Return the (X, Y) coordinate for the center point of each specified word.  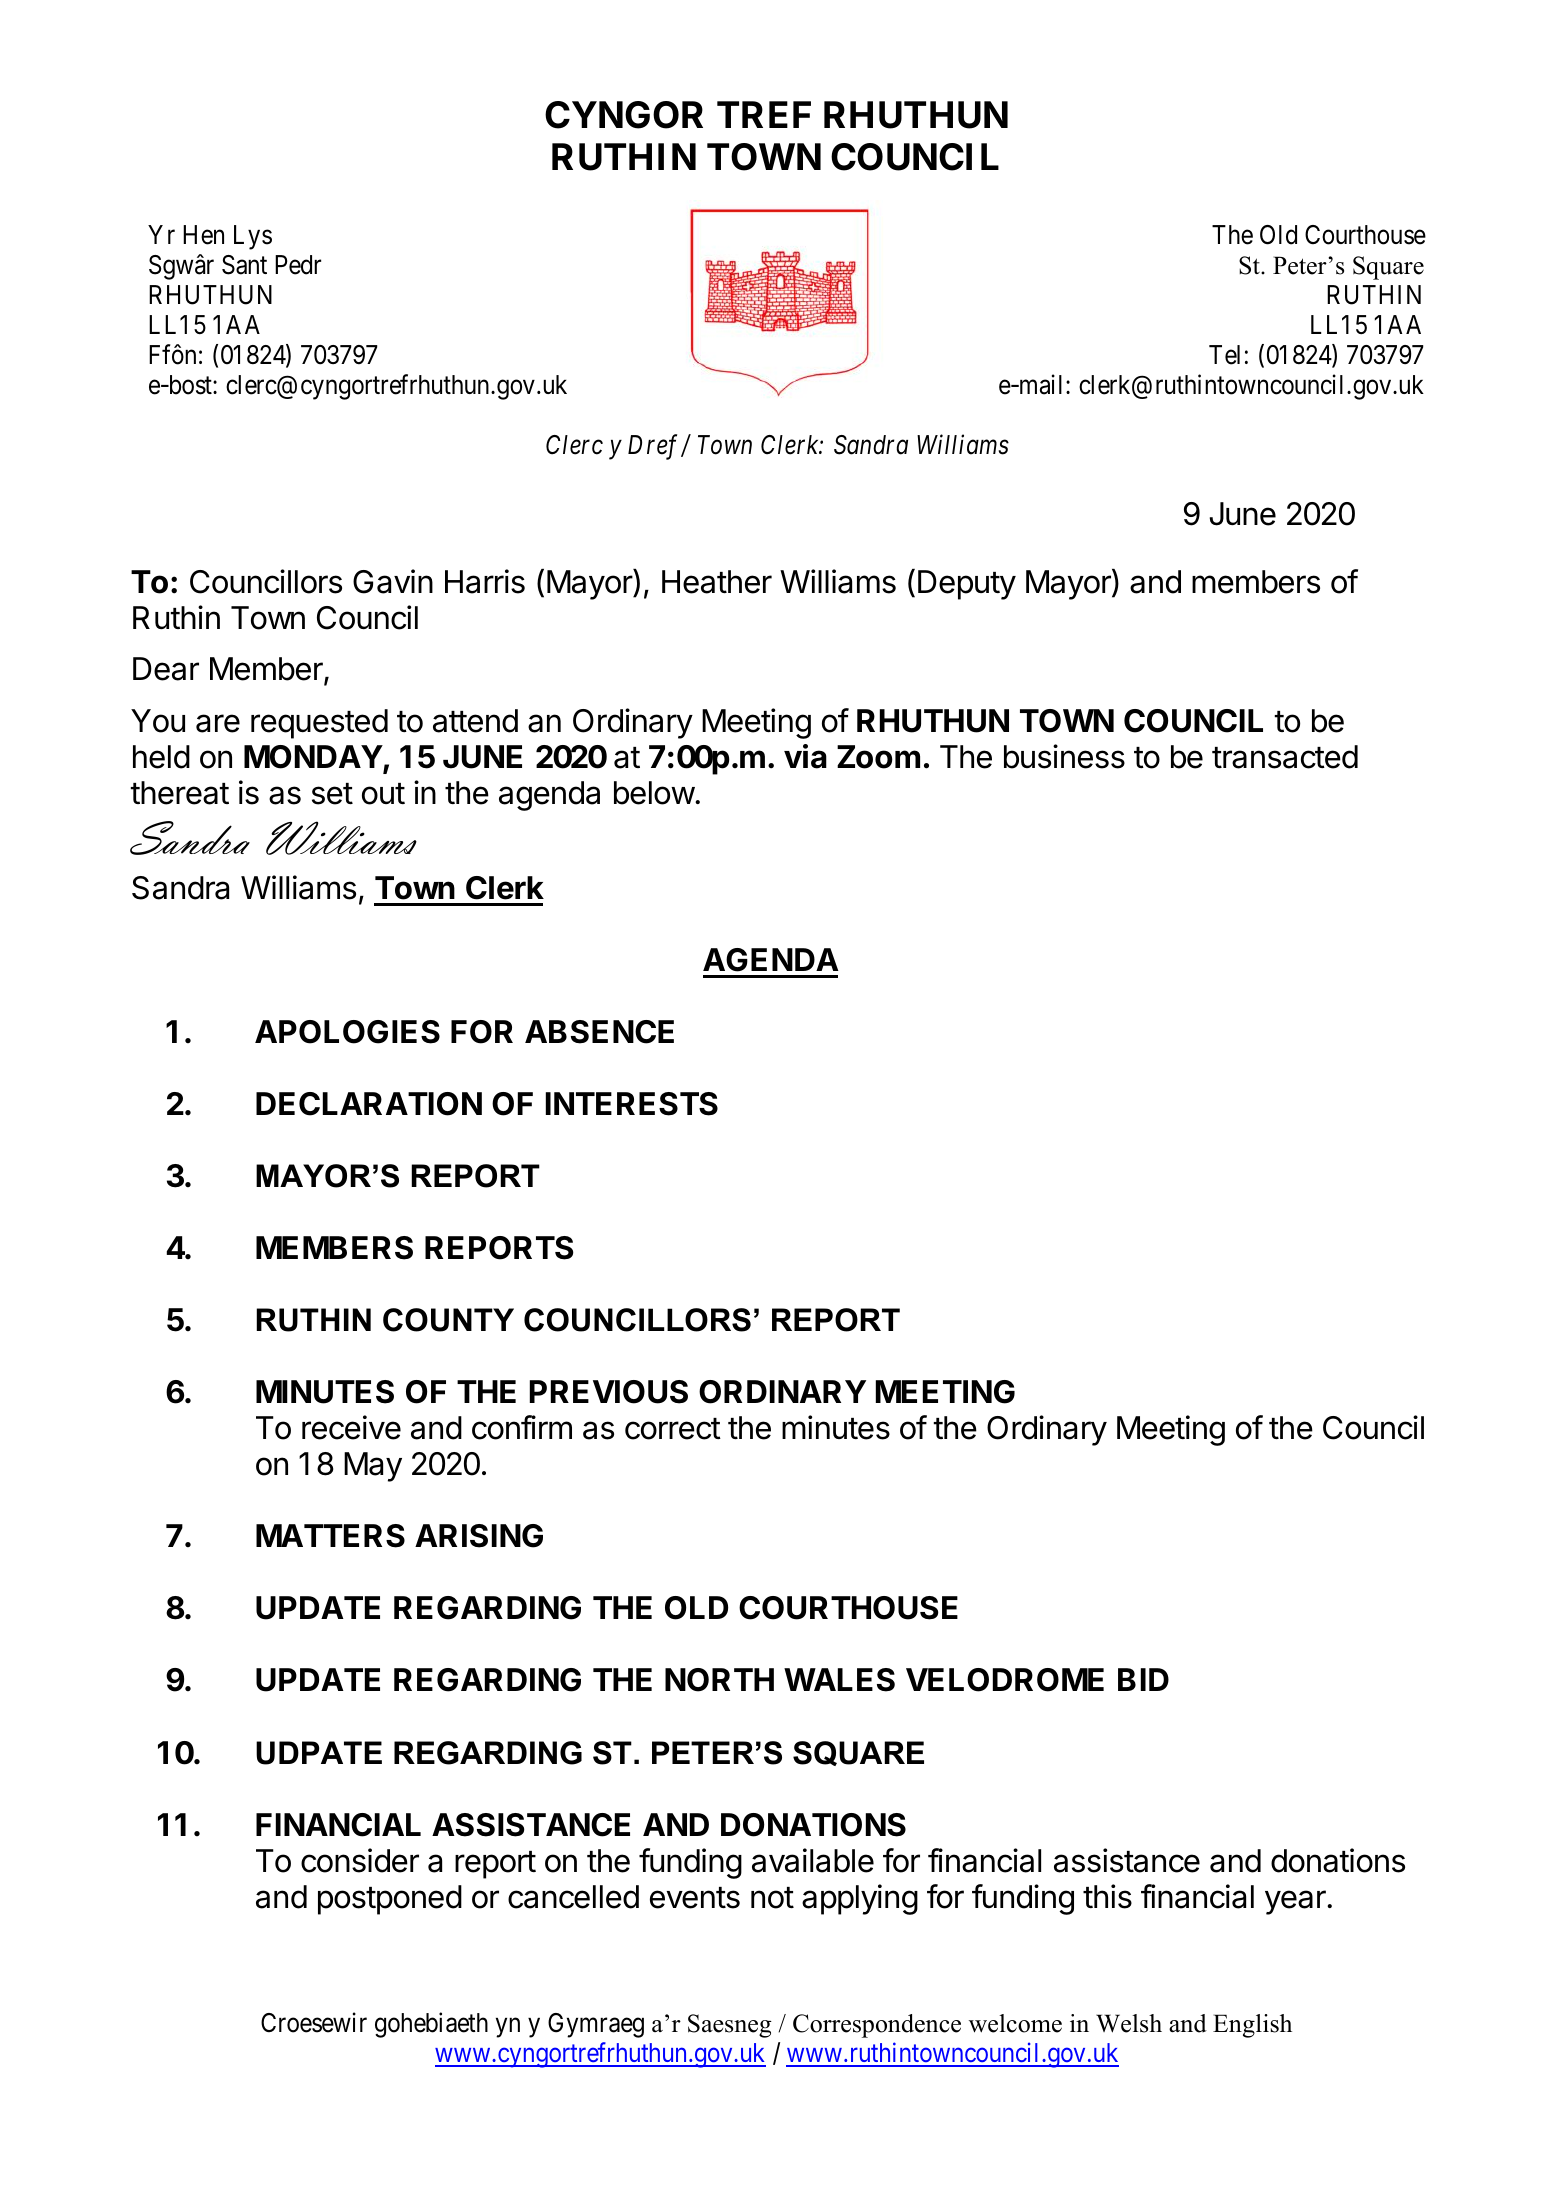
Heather (717, 582)
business (1064, 756)
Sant (244, 265)
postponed (390, 1900)
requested (319, 724)
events (695, 1898)
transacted (1285, 757)
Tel (1224, 355)
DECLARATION (369, 1104)
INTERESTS (632, 1104)
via (805, 756)
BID (1143, 1679)
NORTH (719, 1680)
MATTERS (330, 1536)
